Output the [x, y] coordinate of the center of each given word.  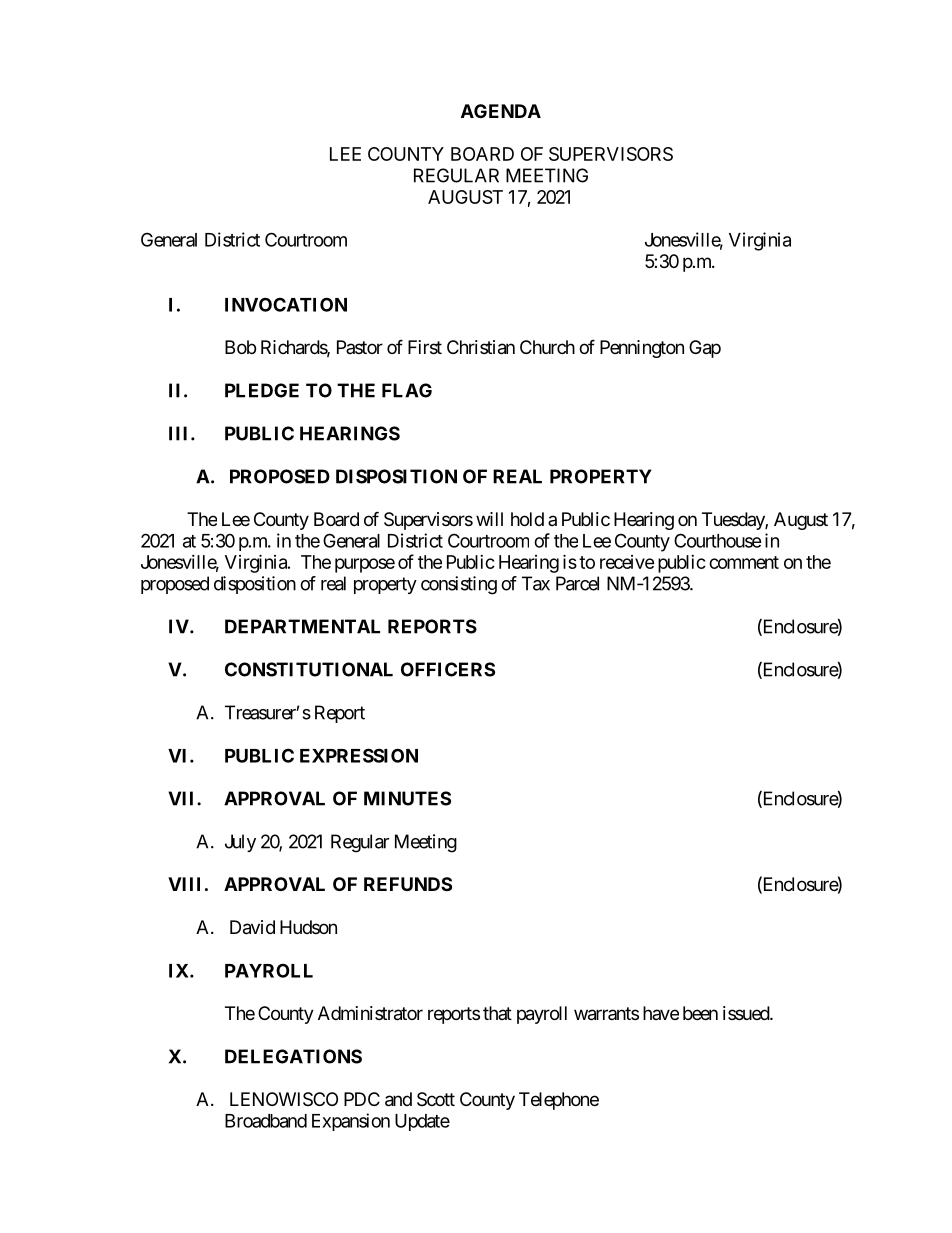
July [240, 843]
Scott [436, 1099]
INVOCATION [286, 304]
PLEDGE [262, 390]
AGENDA [501, 111]
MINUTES [407, 798]
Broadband [266, 1121]
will [489, 519]
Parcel [577, 583]
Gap [705, 349]
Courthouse [718, 540]
